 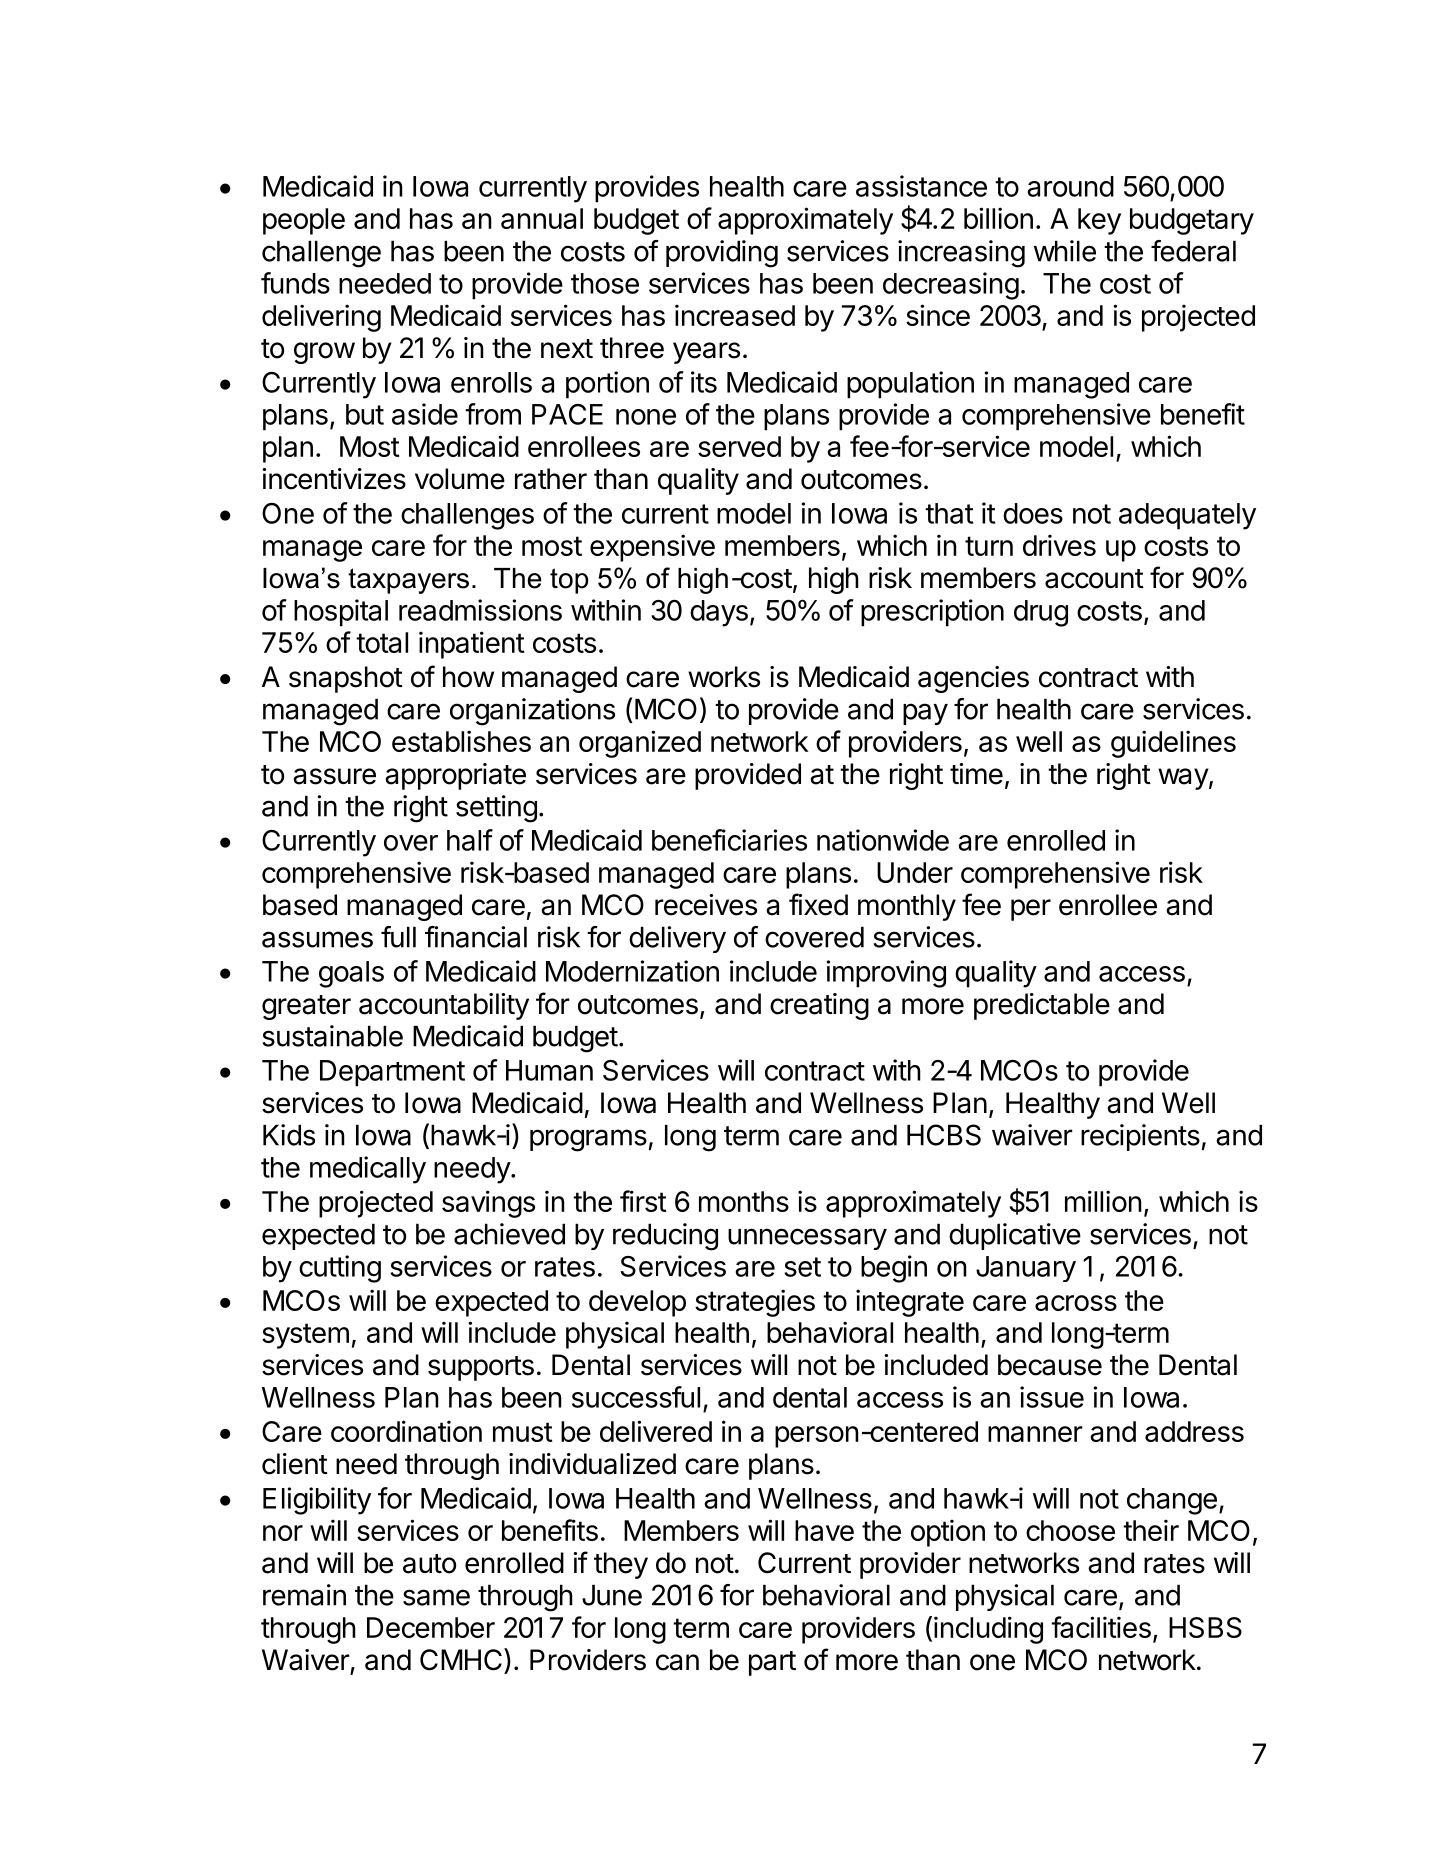 I want to click on strategies, so click(x=755, y=1303).
